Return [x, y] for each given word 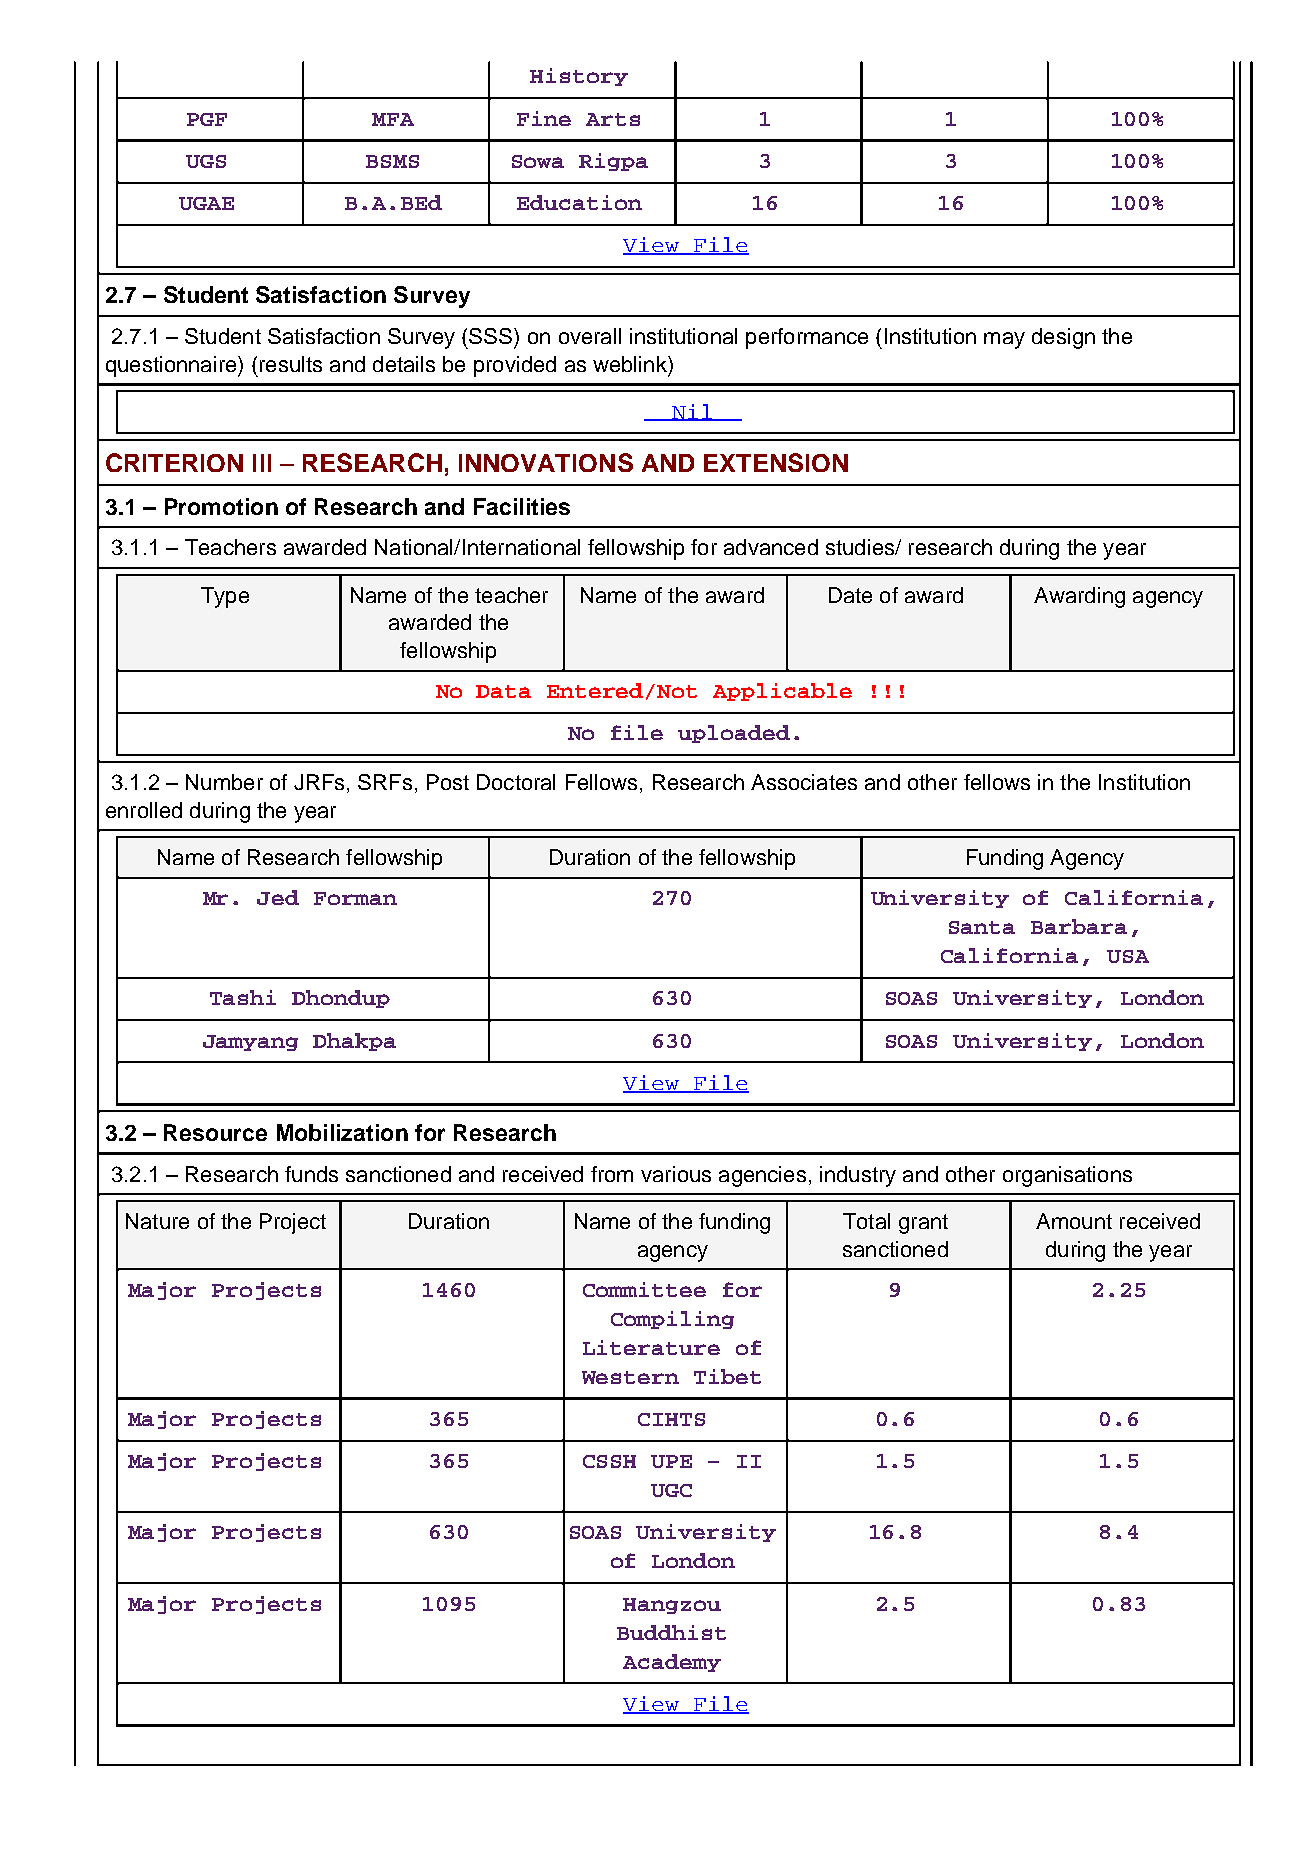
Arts [613, 119]
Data [503, 691]
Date [850, 595]
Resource [215, 1132]
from [612, 1174]
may [1004, 340]
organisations [1067, 1176]
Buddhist [671, 1632]
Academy [672, 1663]
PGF [207, 119]
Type [225, 597]
